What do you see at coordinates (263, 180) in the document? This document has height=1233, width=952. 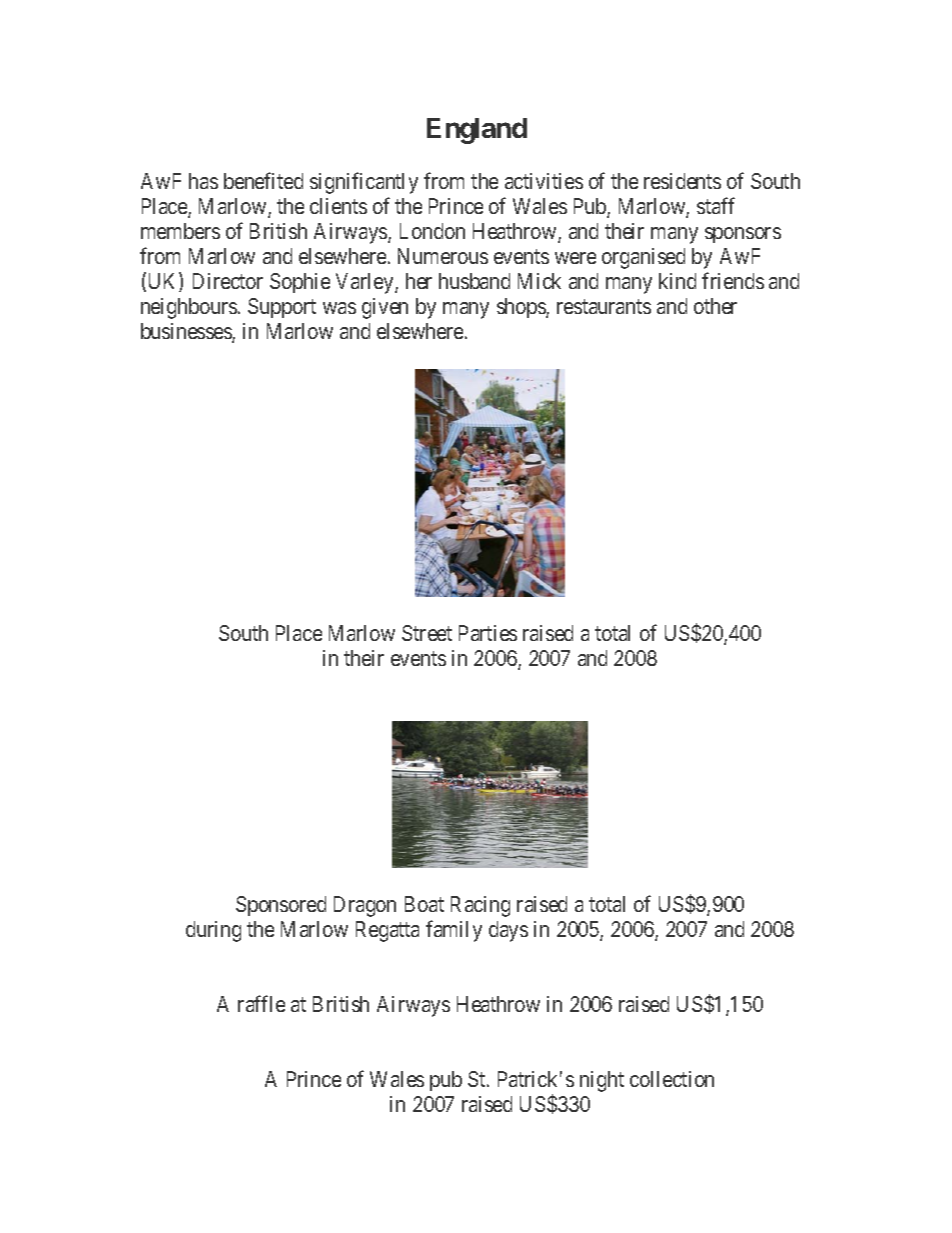 I see `benefited` at bounding box center [263, 180].
